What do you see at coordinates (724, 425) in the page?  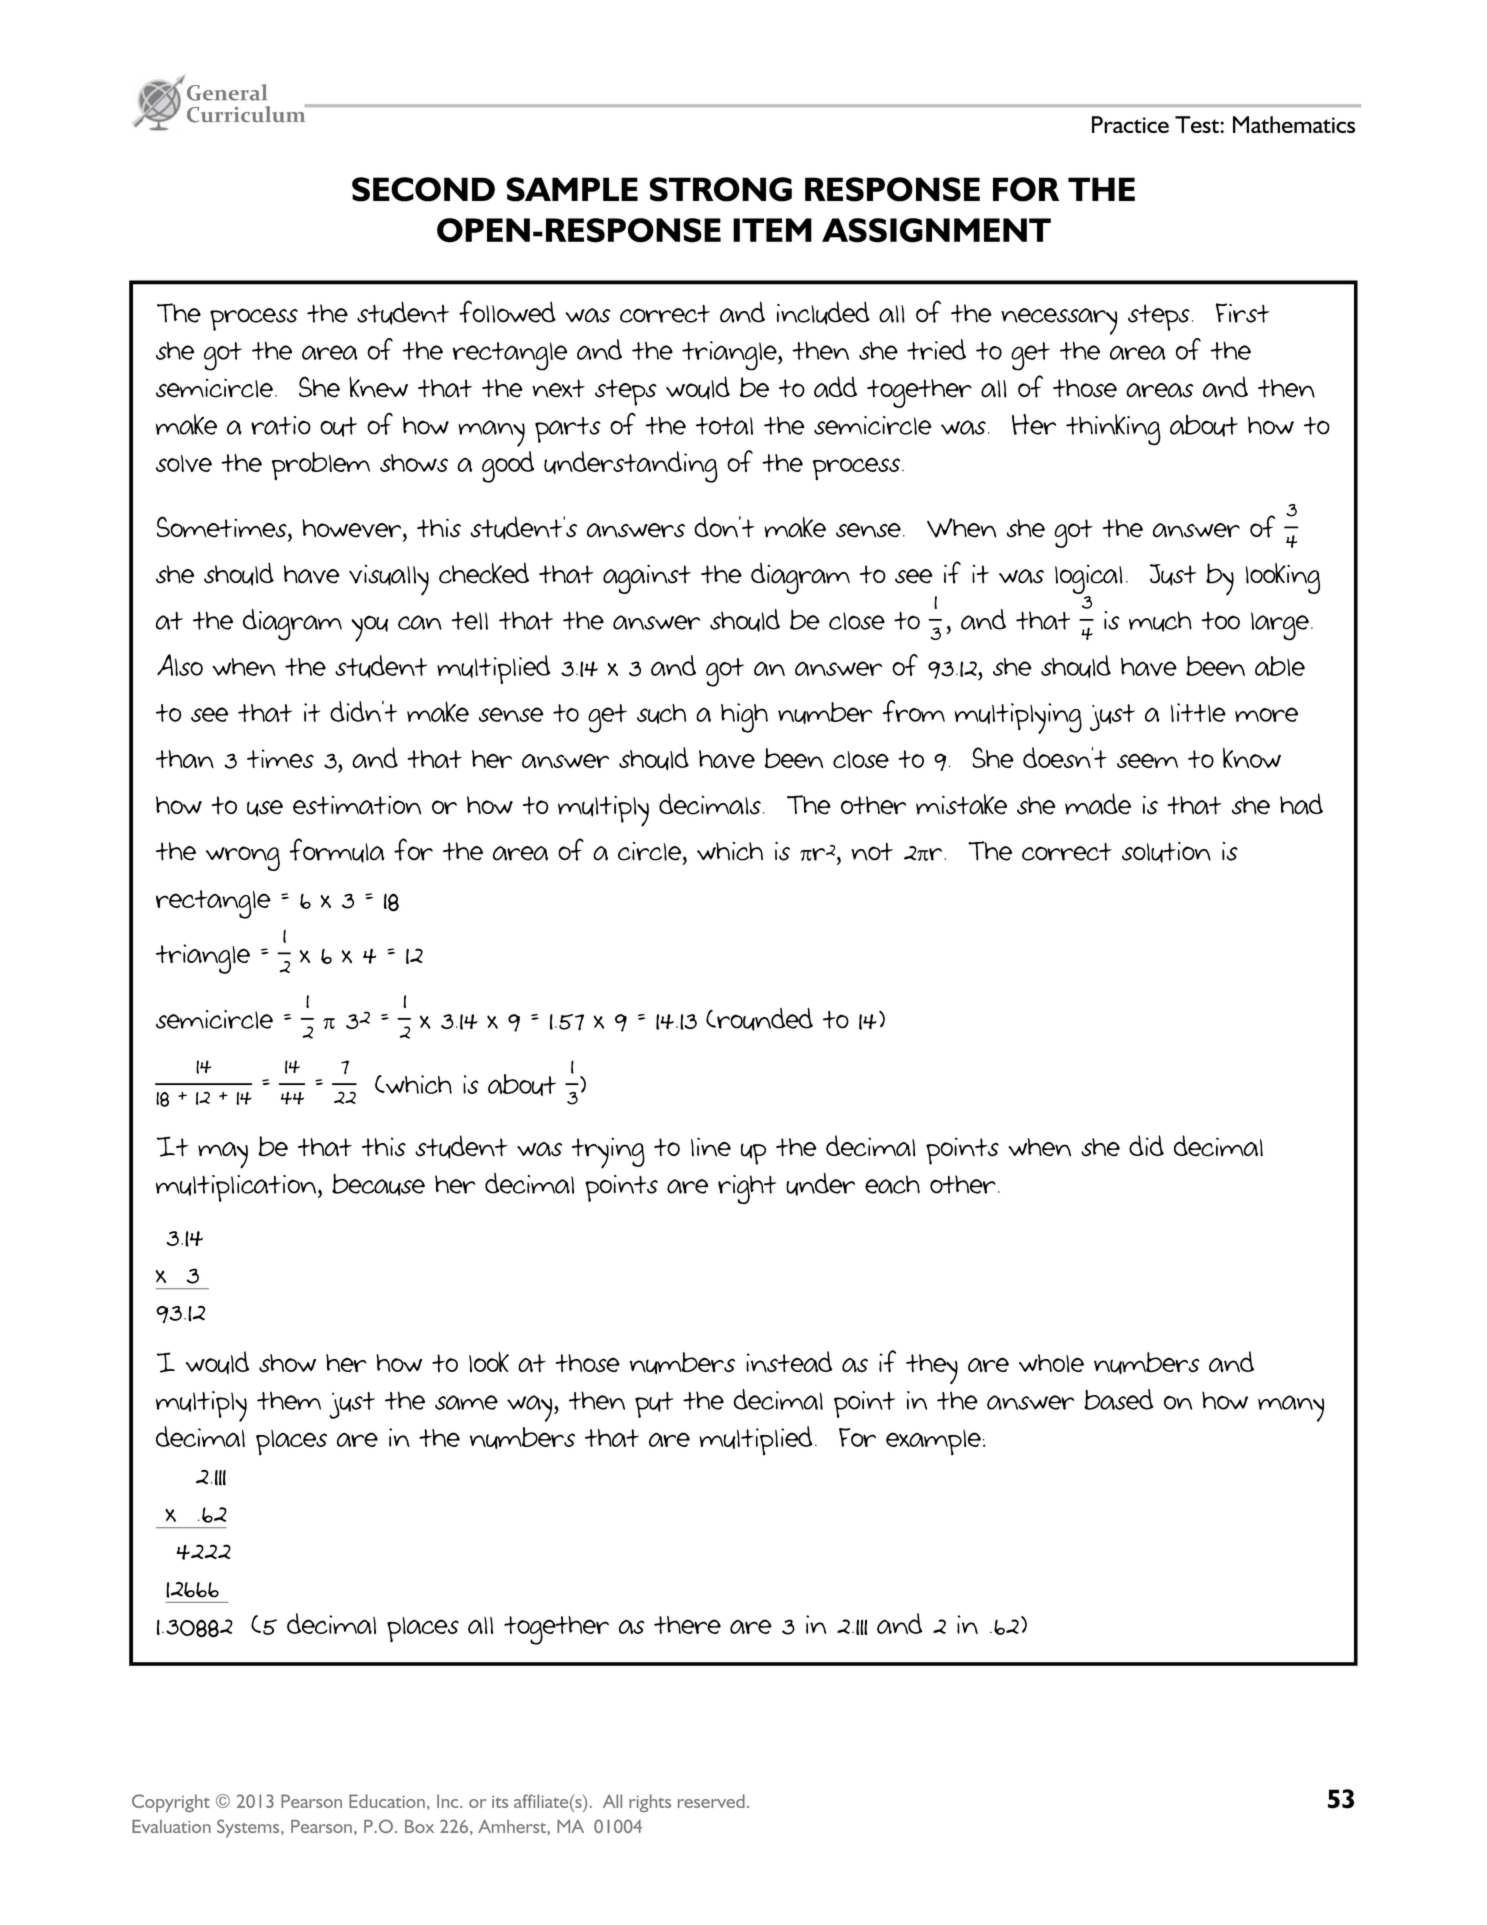 I see `total` at bounding box center [724, 425].
